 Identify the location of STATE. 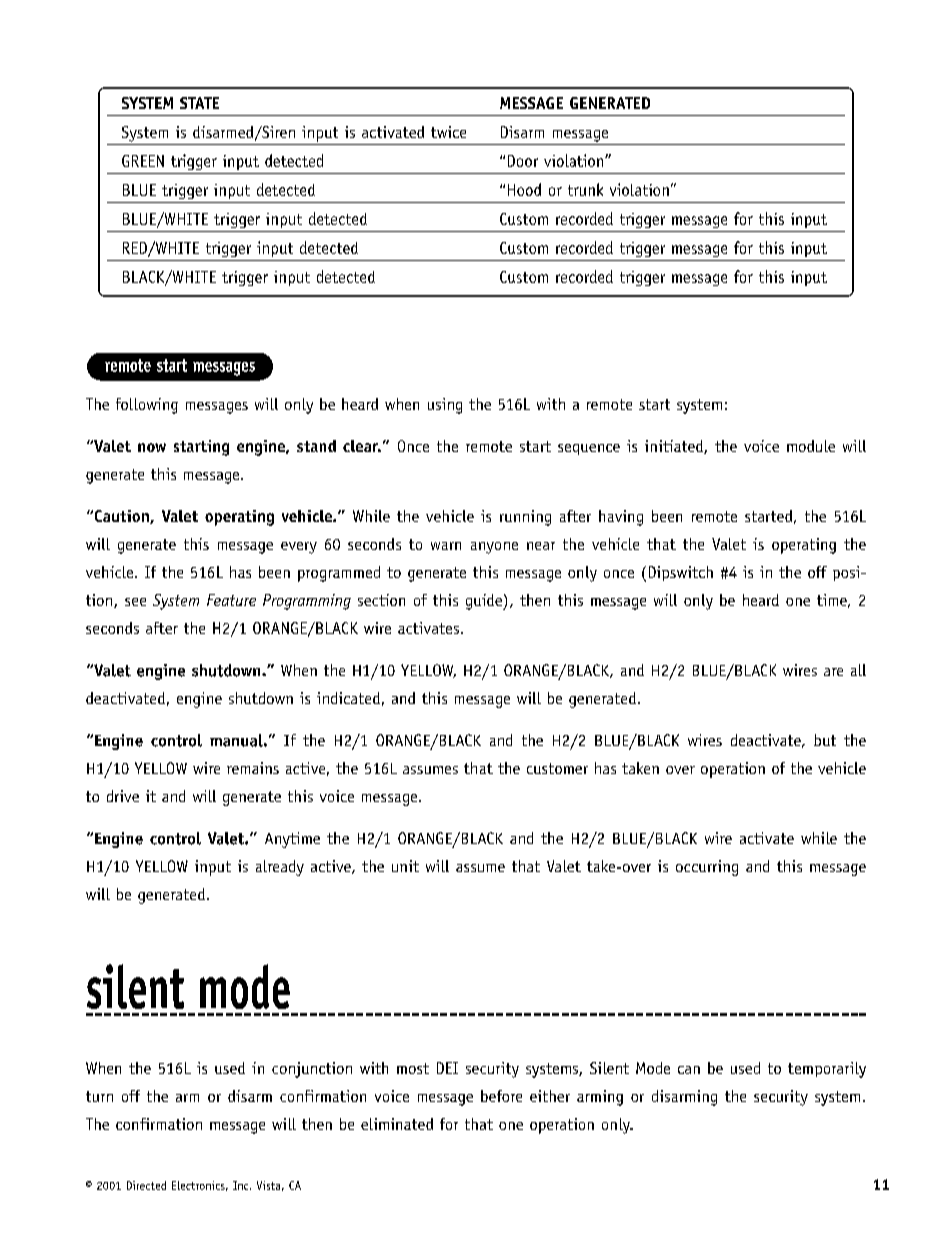
(199, 103).
